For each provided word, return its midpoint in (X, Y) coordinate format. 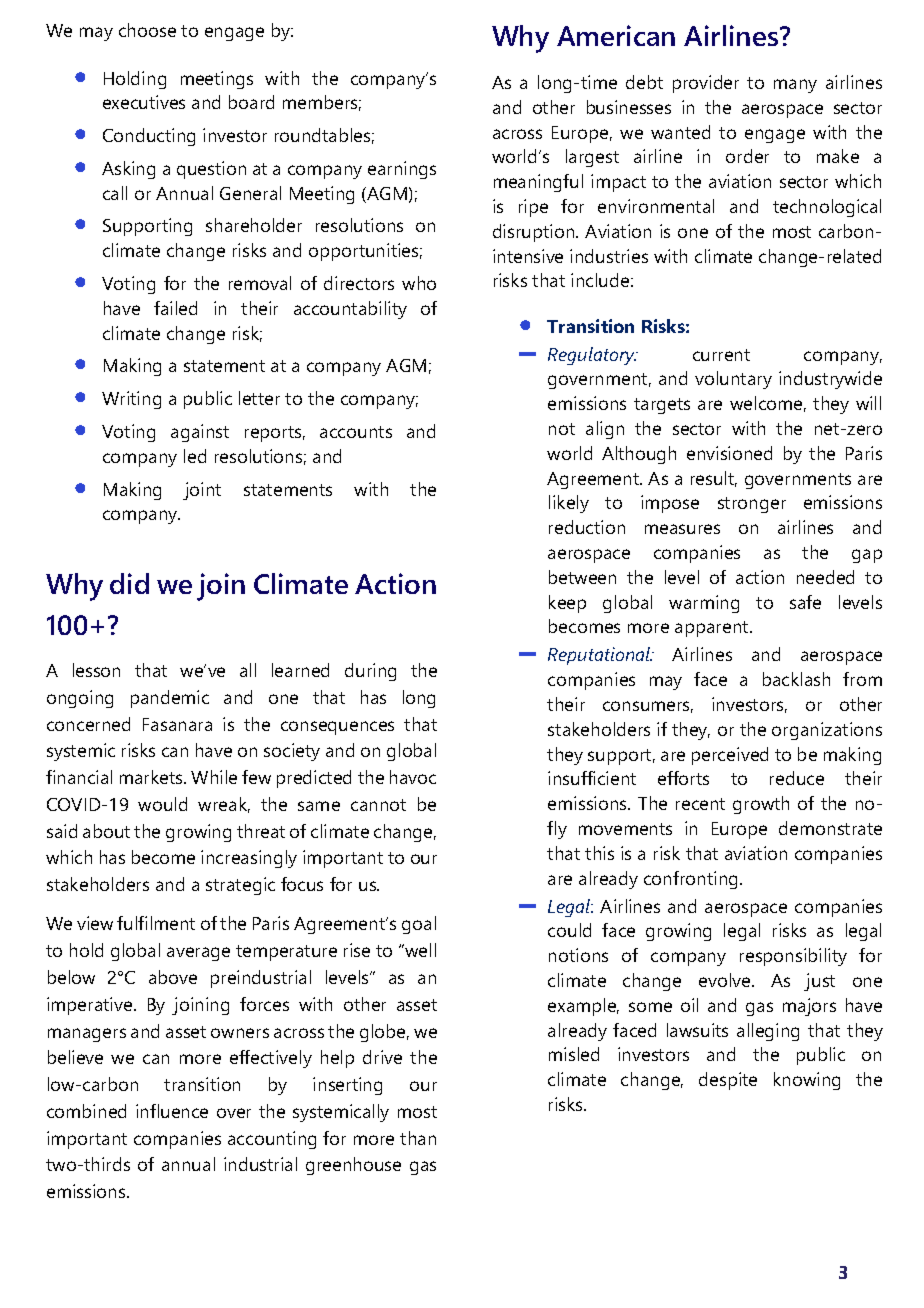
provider (706, 84)
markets (152, 777)
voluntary (733, 380)
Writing (131, 400)
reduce (797, 778)
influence (172, 1111)
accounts (356, 432)
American (616, 35)
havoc (413, 777)
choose (147, 30)
